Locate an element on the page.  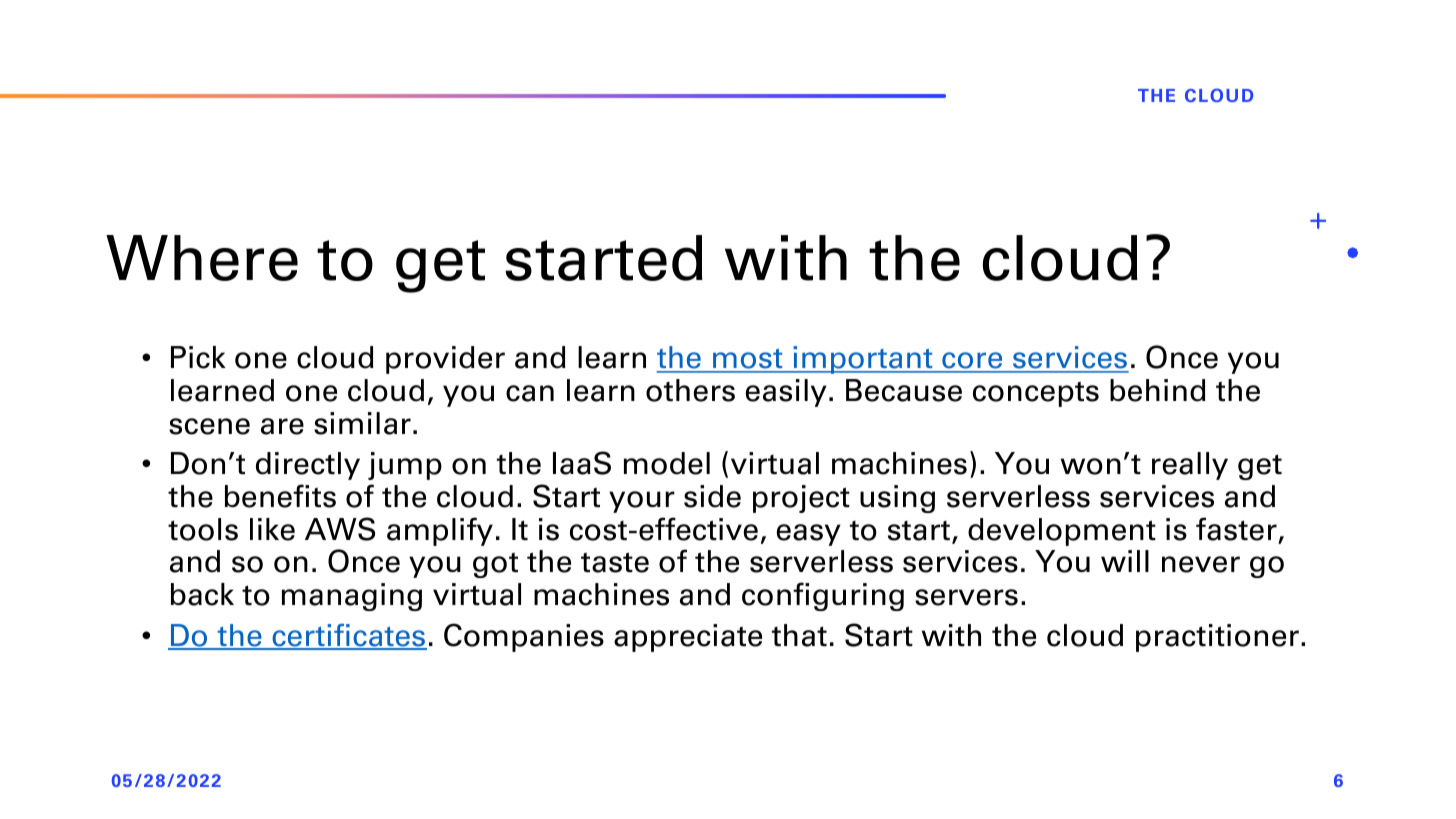
benefits is located at coordinates (280, 496).
